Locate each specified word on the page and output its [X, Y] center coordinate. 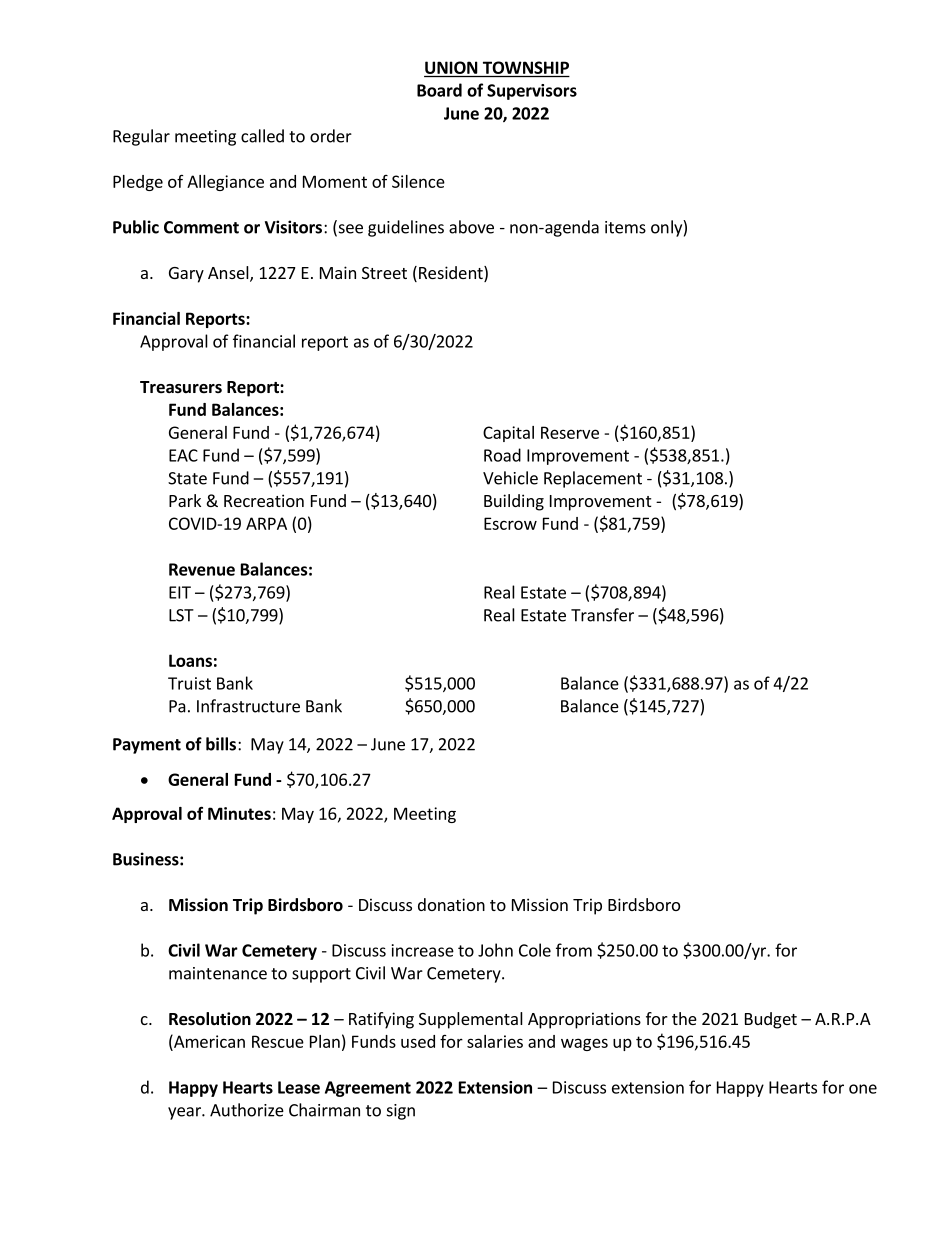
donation [451, 904]
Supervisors [532, 92]
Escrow [510, 523]
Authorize [247, 1110]
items [625, 227]
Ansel [229, 274]
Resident [452, 274]
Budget [771, 1020]
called [262, 136]
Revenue [202, 569]
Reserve [570, 432]
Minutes [239, 813]
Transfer [602, 615]
